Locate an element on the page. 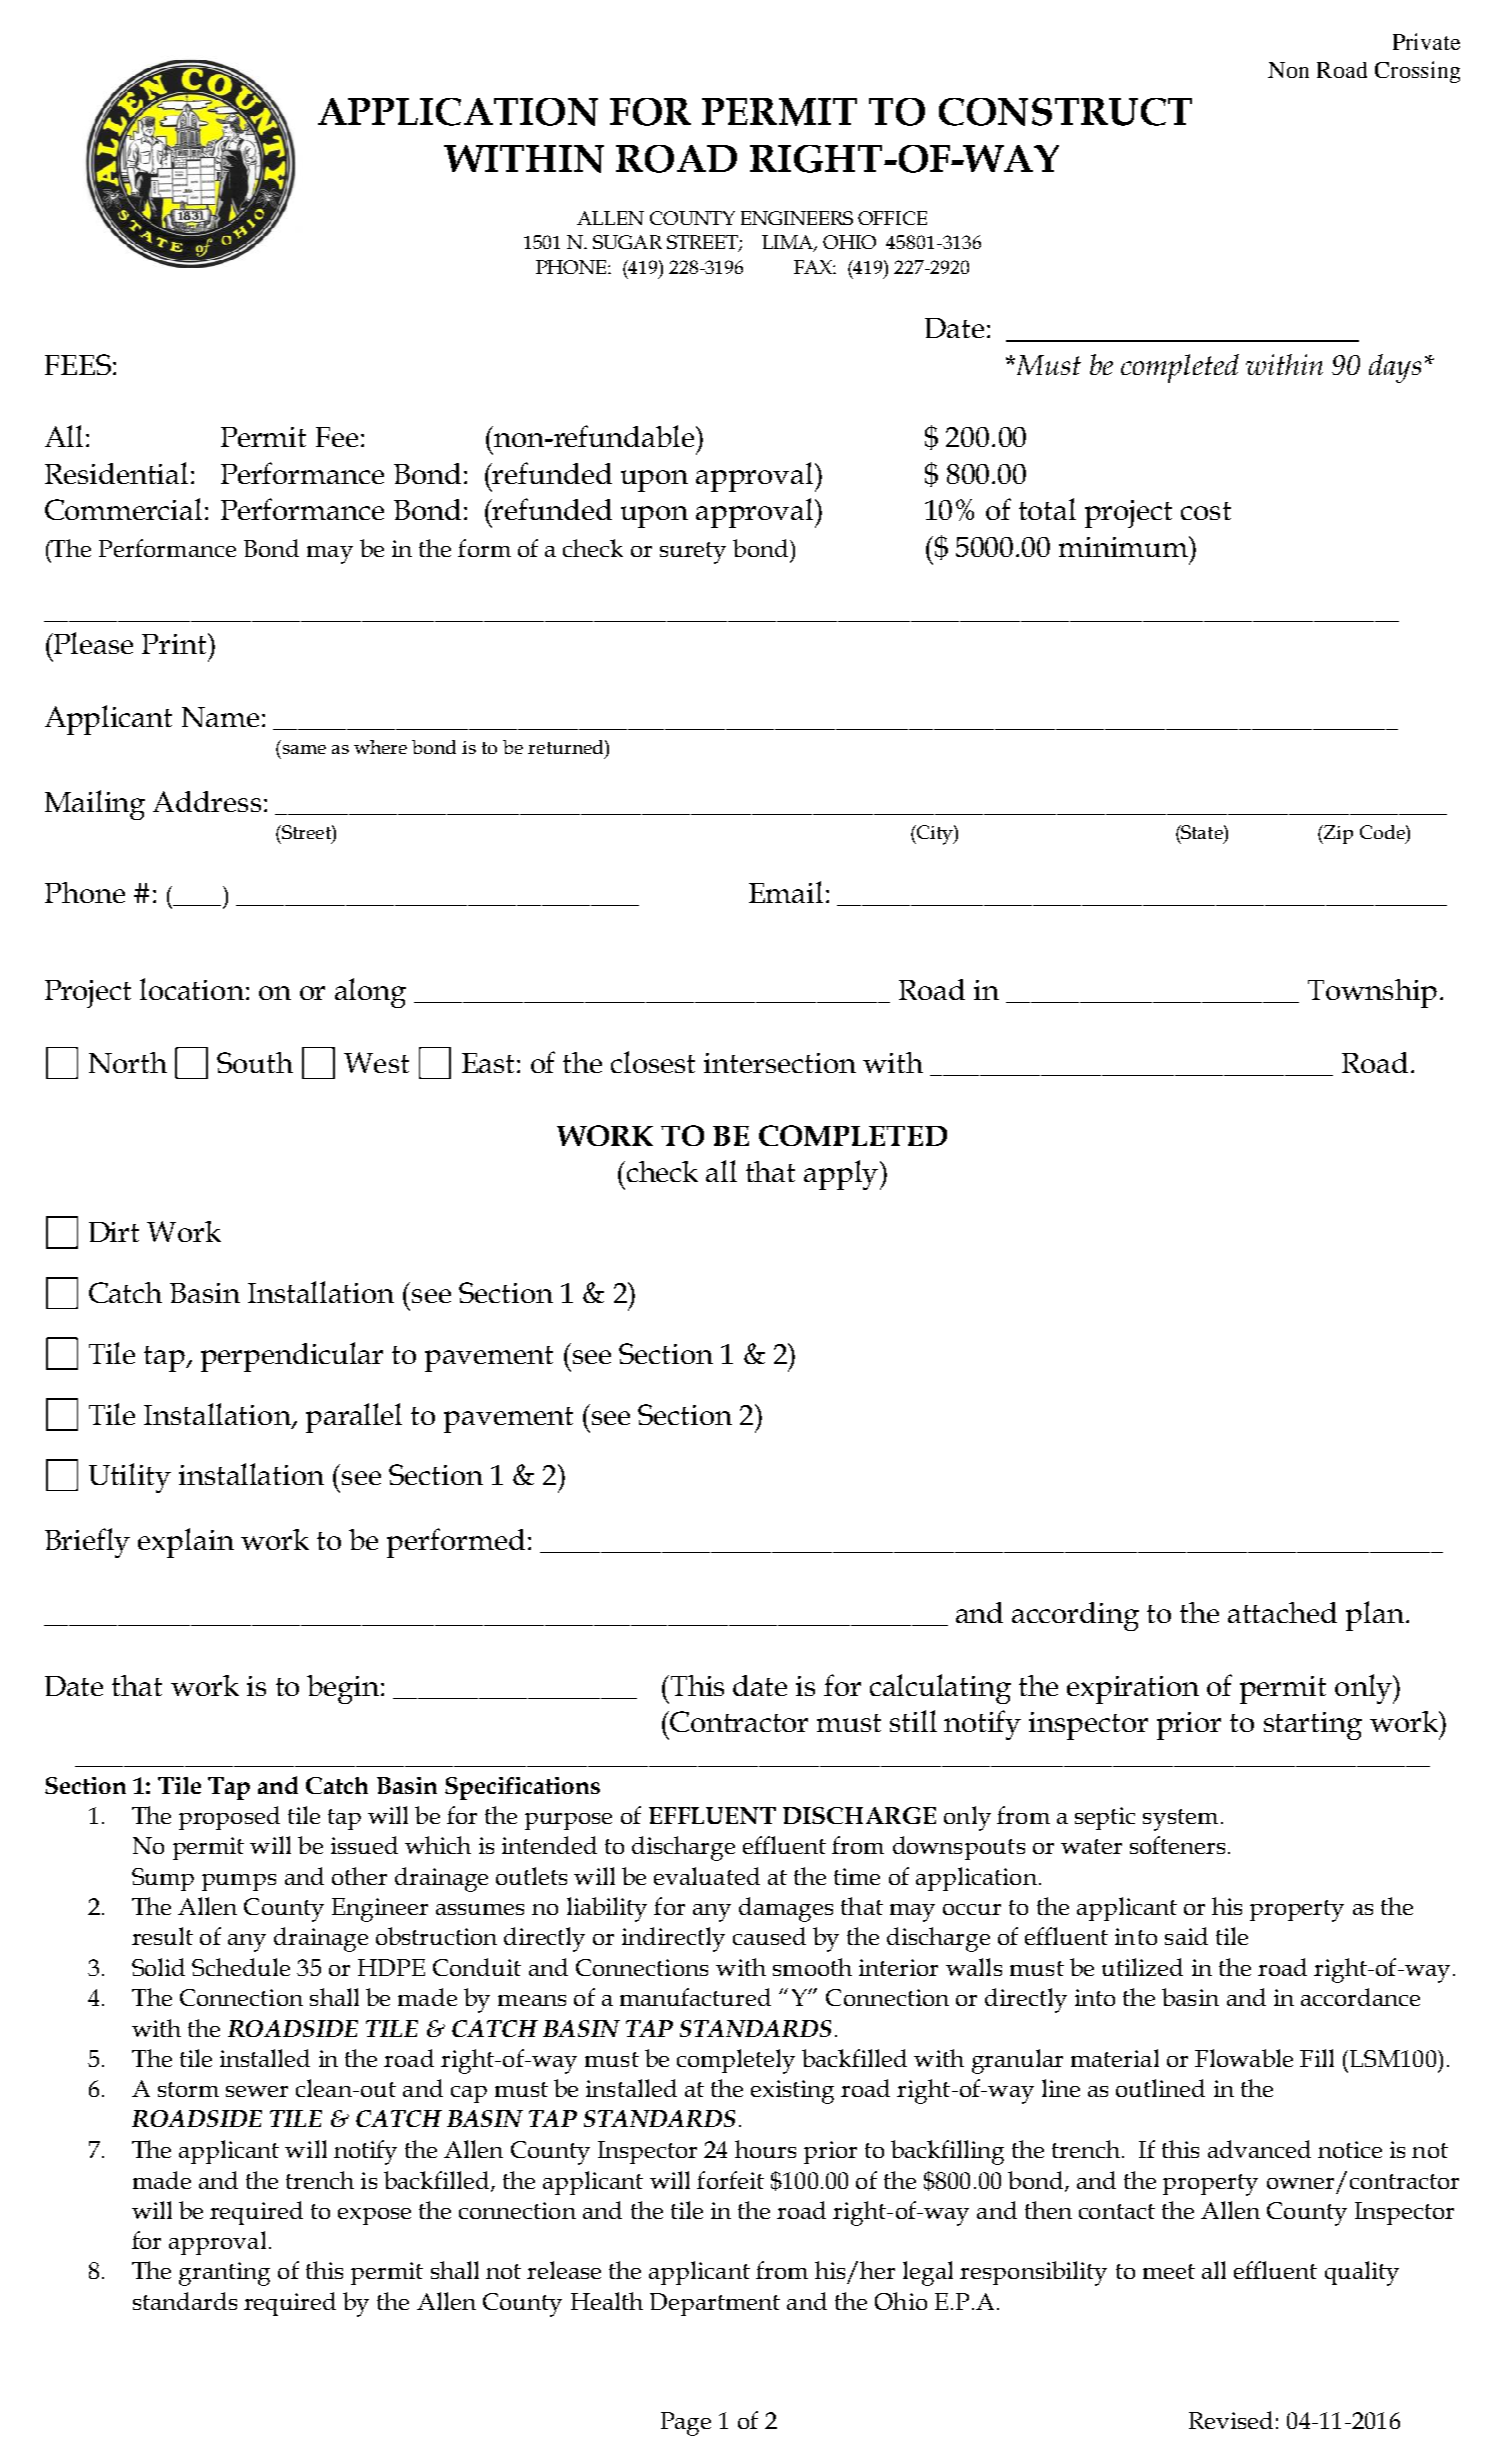  granting is located at coordinates (224, 2274).
